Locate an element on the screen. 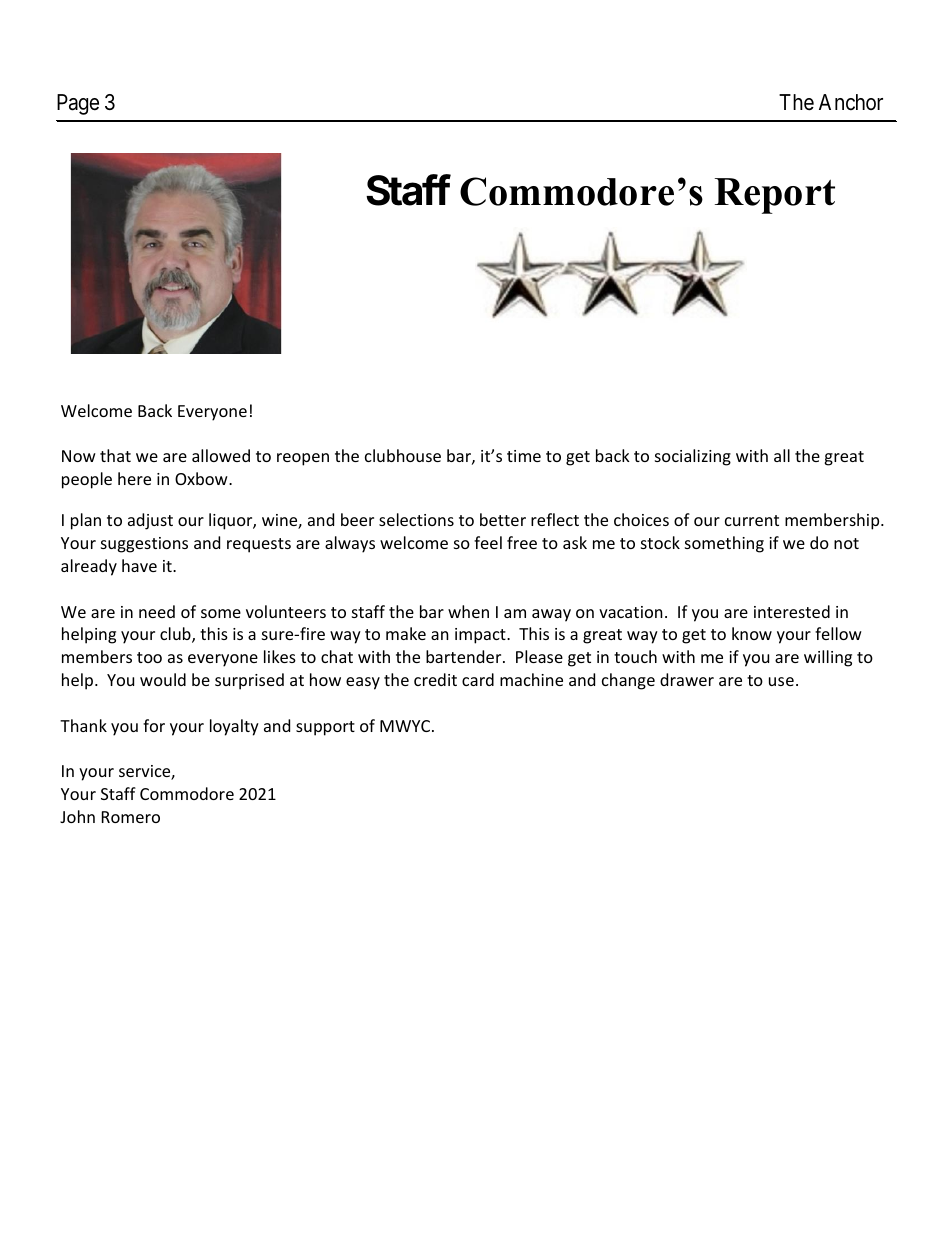  support is located at coordinates (325, 728).
